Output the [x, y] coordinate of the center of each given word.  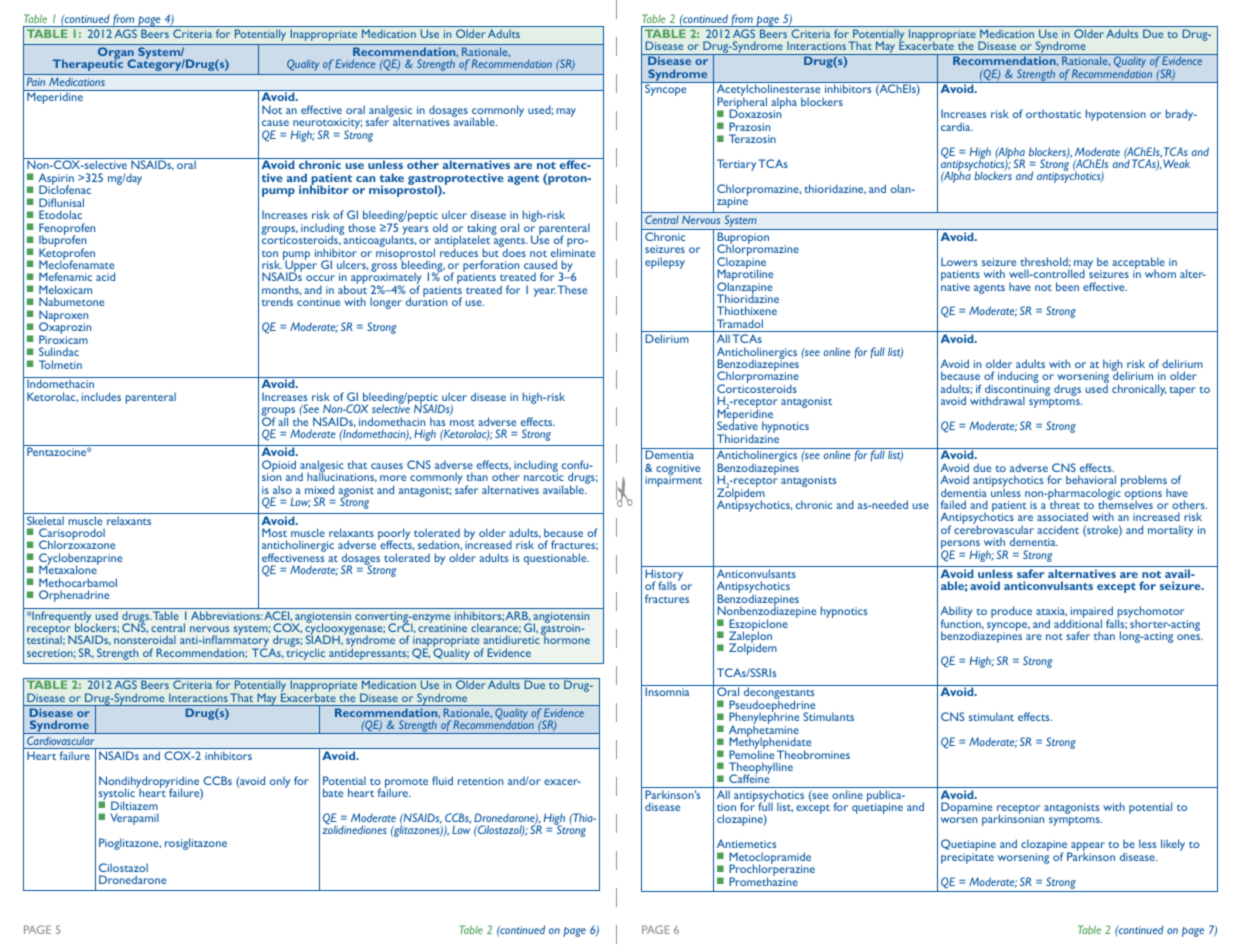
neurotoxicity [327, 125]
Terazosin [752, 138]
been [1067, 286]
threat [1064, 504]
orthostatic [1053, 113]
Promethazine [763, 880]
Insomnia [667, 691]
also [282, 489]
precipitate [967, 858]
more [393, 478]
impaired [1091, 613]
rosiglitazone [196, 844]
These [572, 289]
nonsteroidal [145, 639]
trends [277, 301]
